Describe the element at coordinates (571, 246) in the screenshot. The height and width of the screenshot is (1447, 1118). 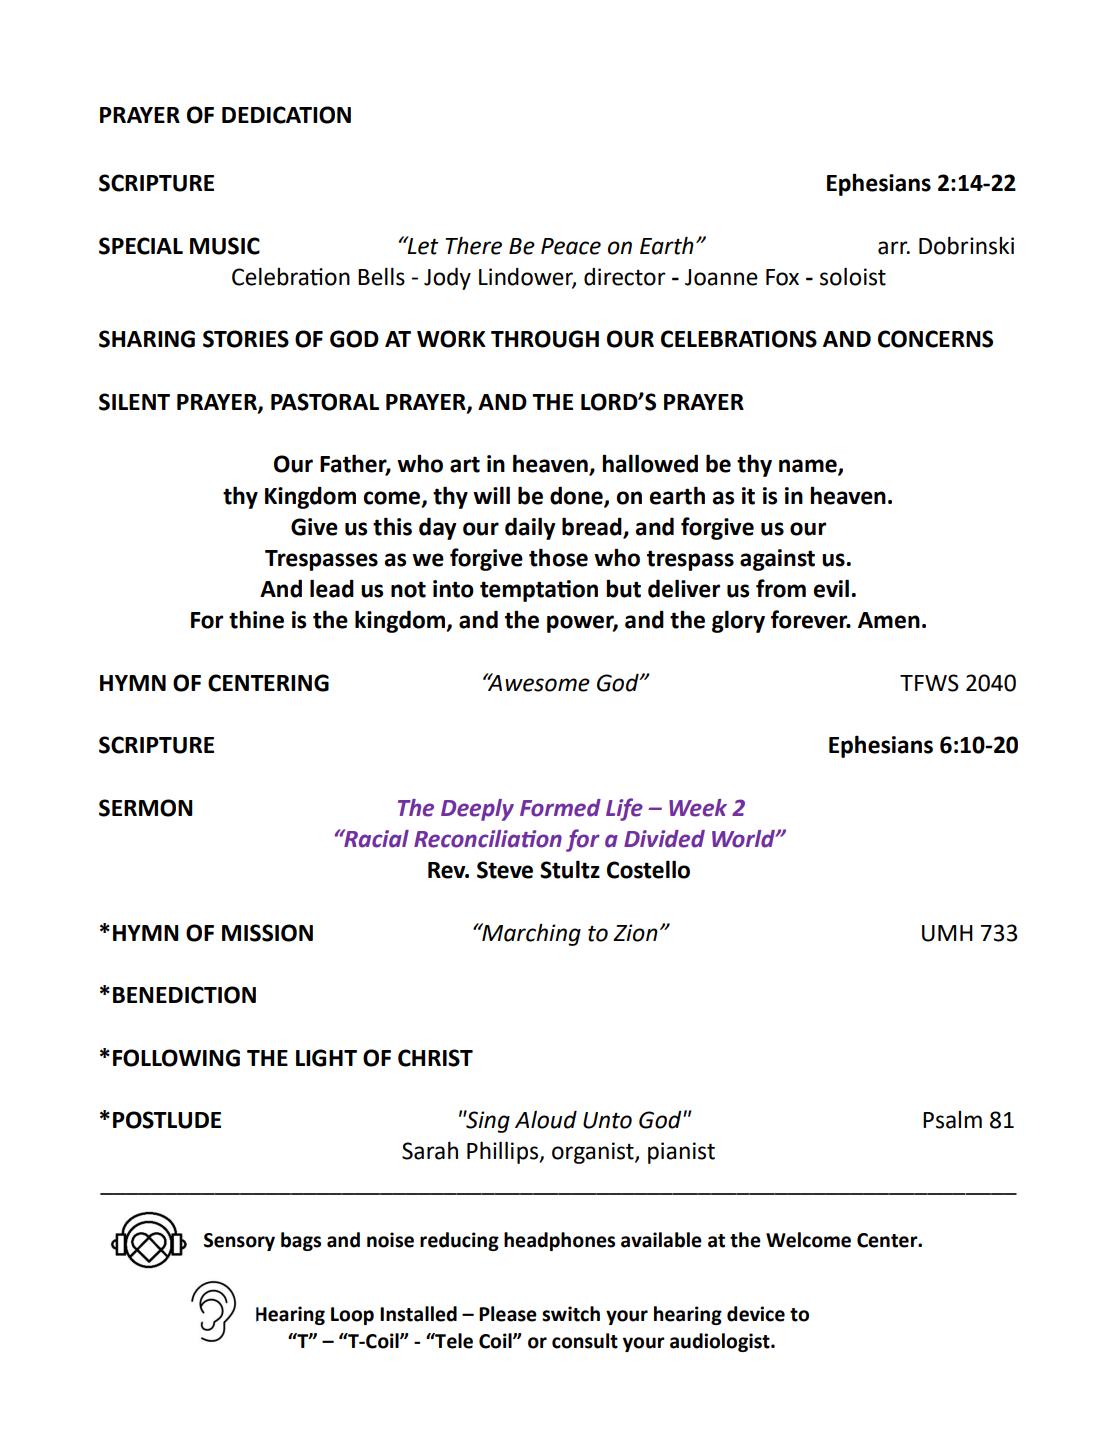
I see `Peace` at that location.
